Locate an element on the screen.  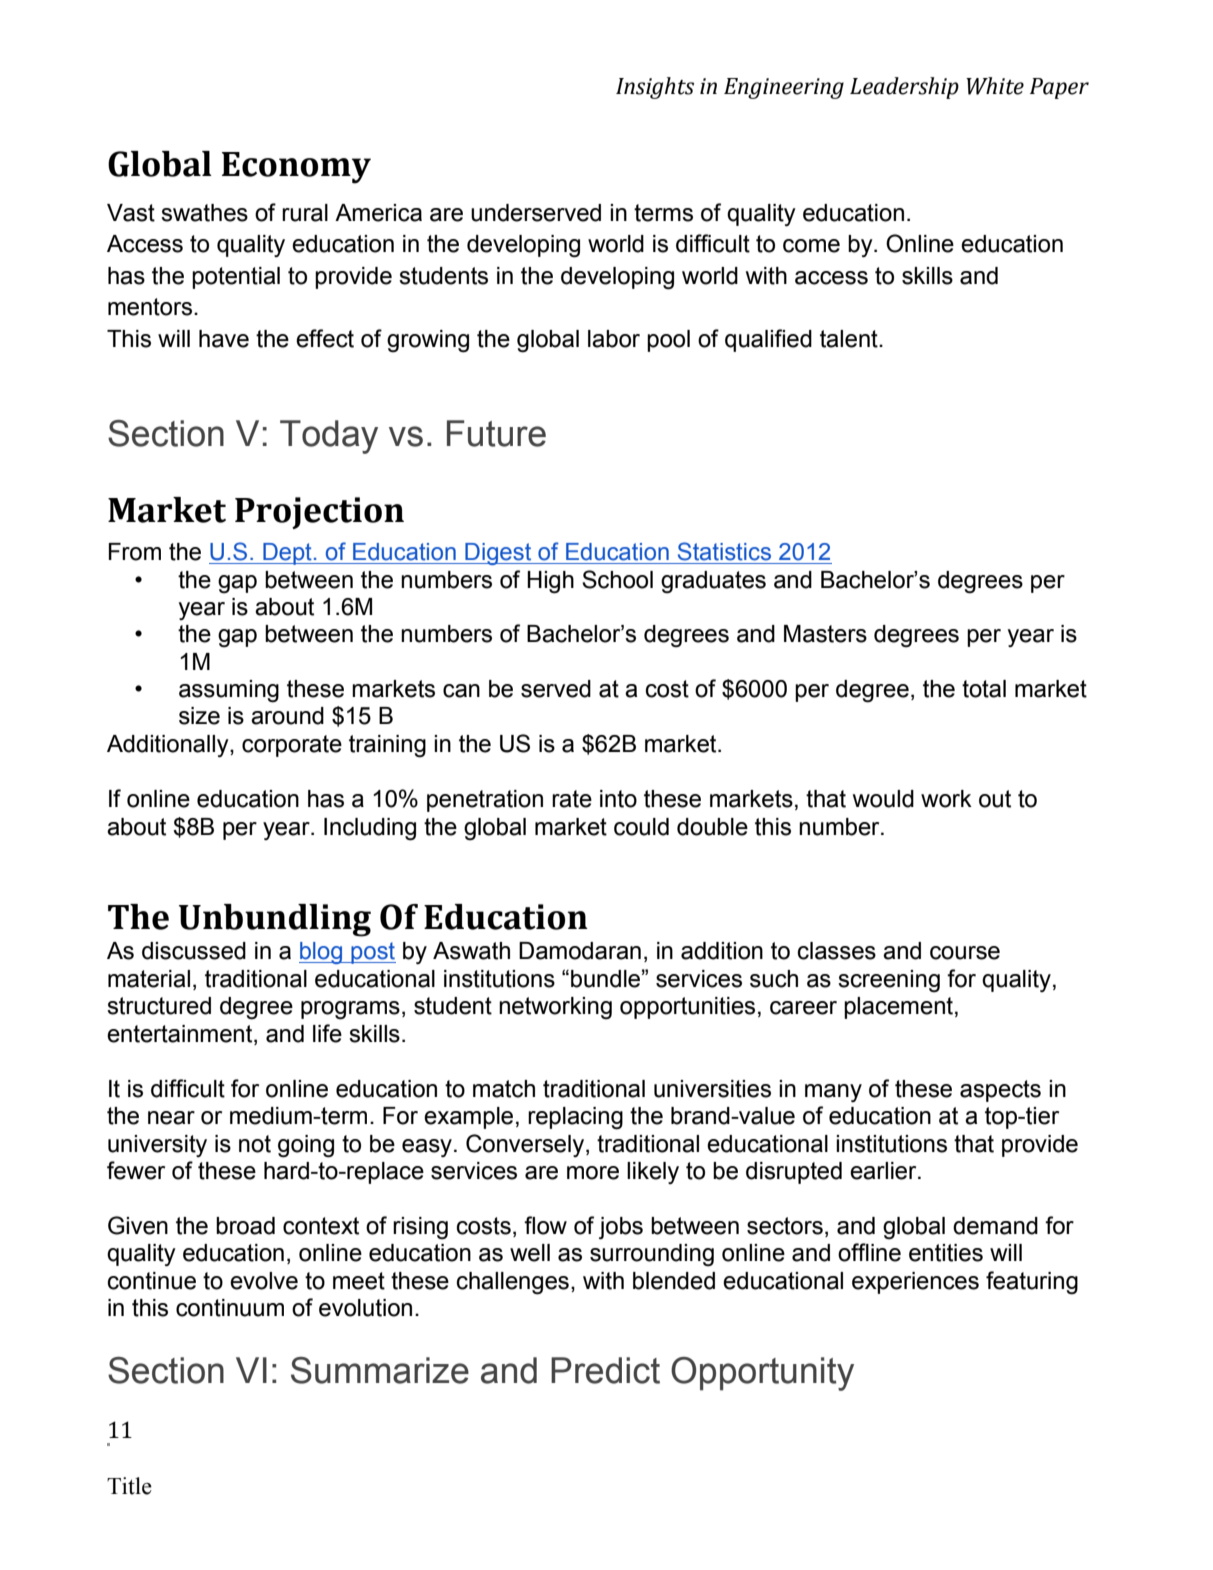
potential is located at coordinates (236, 278).
